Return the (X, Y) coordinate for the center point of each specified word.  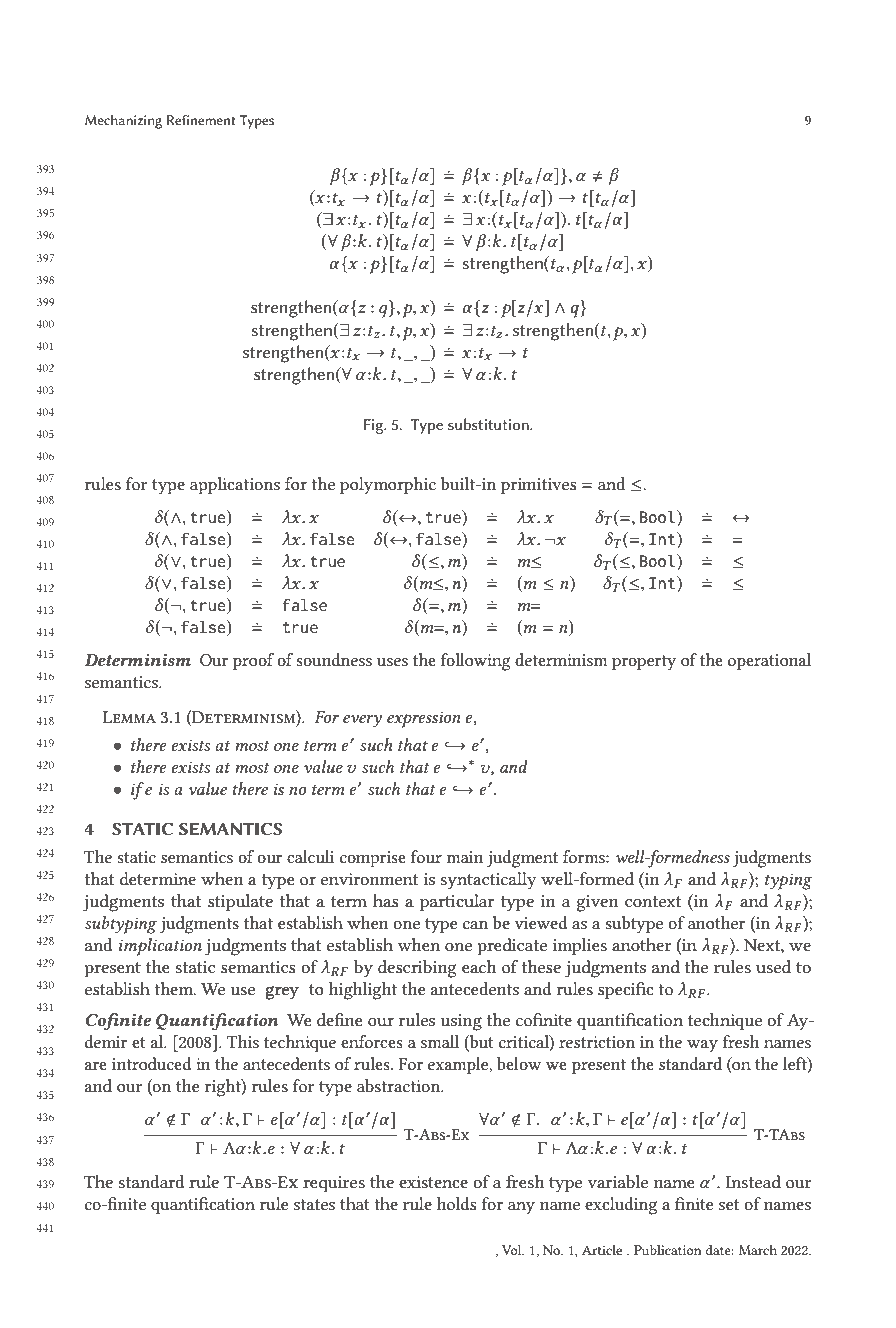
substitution (489, 424)
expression (424, 719)
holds (456, 1203)
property (644, 663)
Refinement (201, 119)
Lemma (129, 717)
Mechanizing (123, 122)
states (314, 1204)
